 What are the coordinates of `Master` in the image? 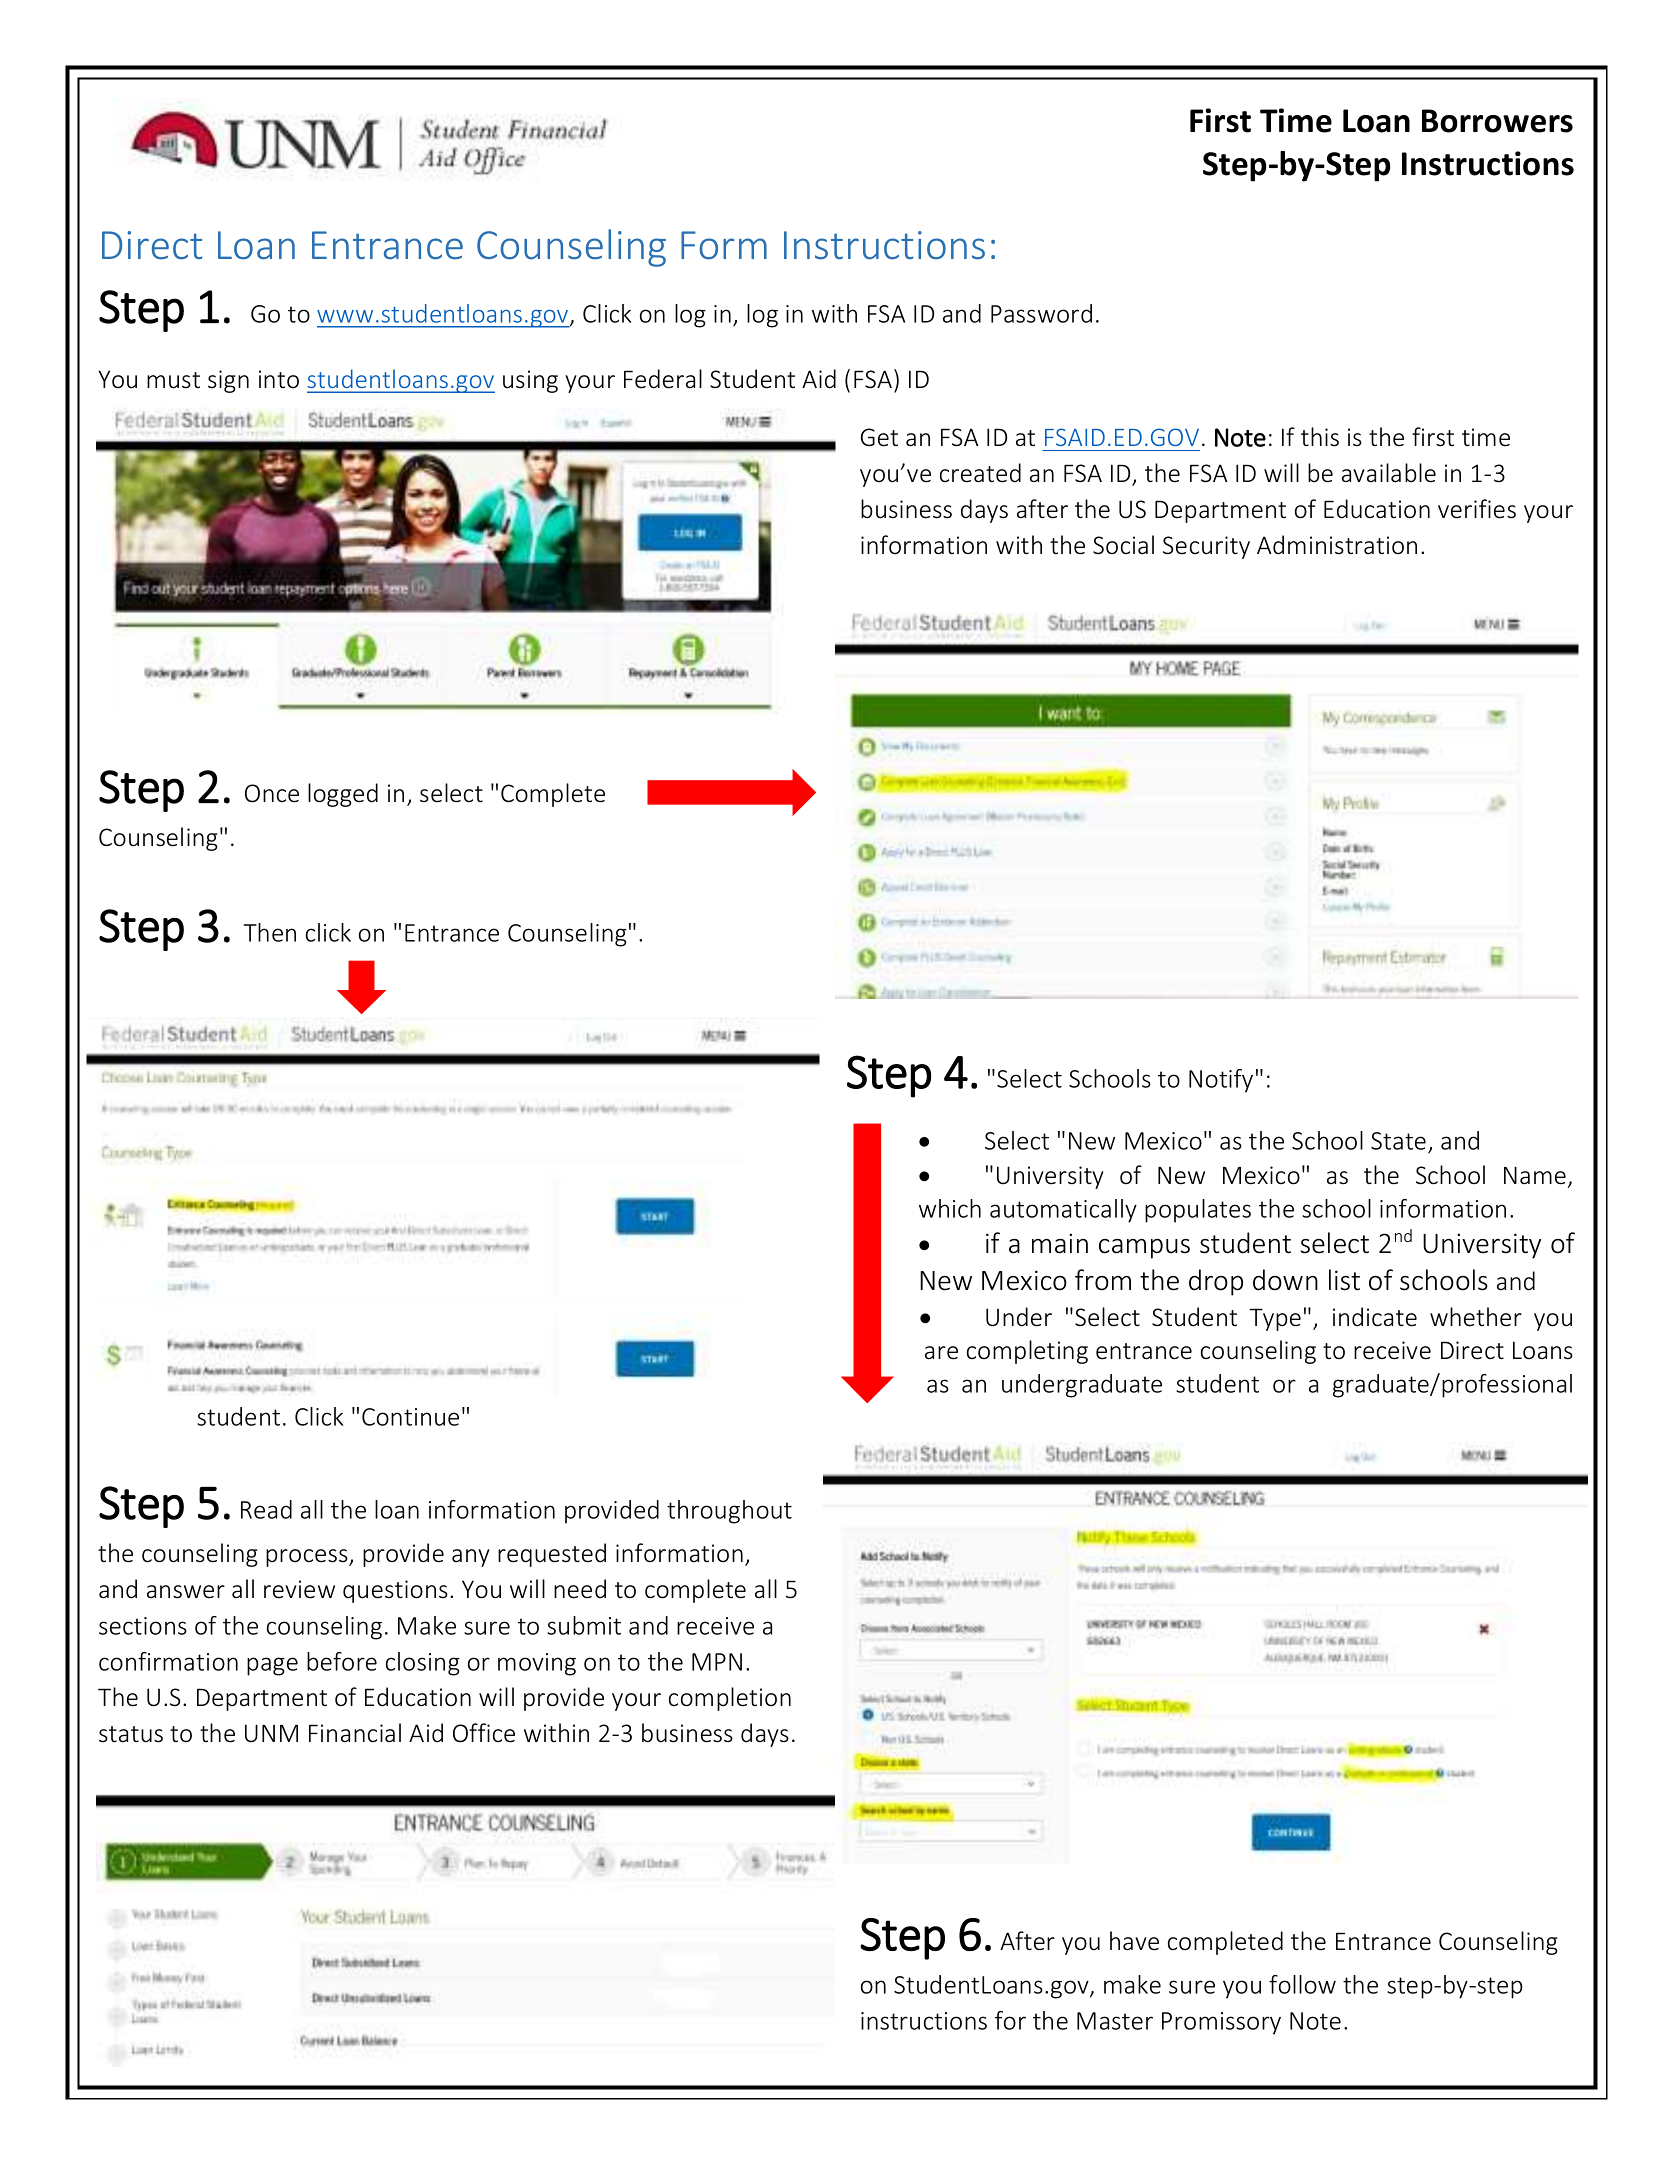 It's located at (1115, 2021).
